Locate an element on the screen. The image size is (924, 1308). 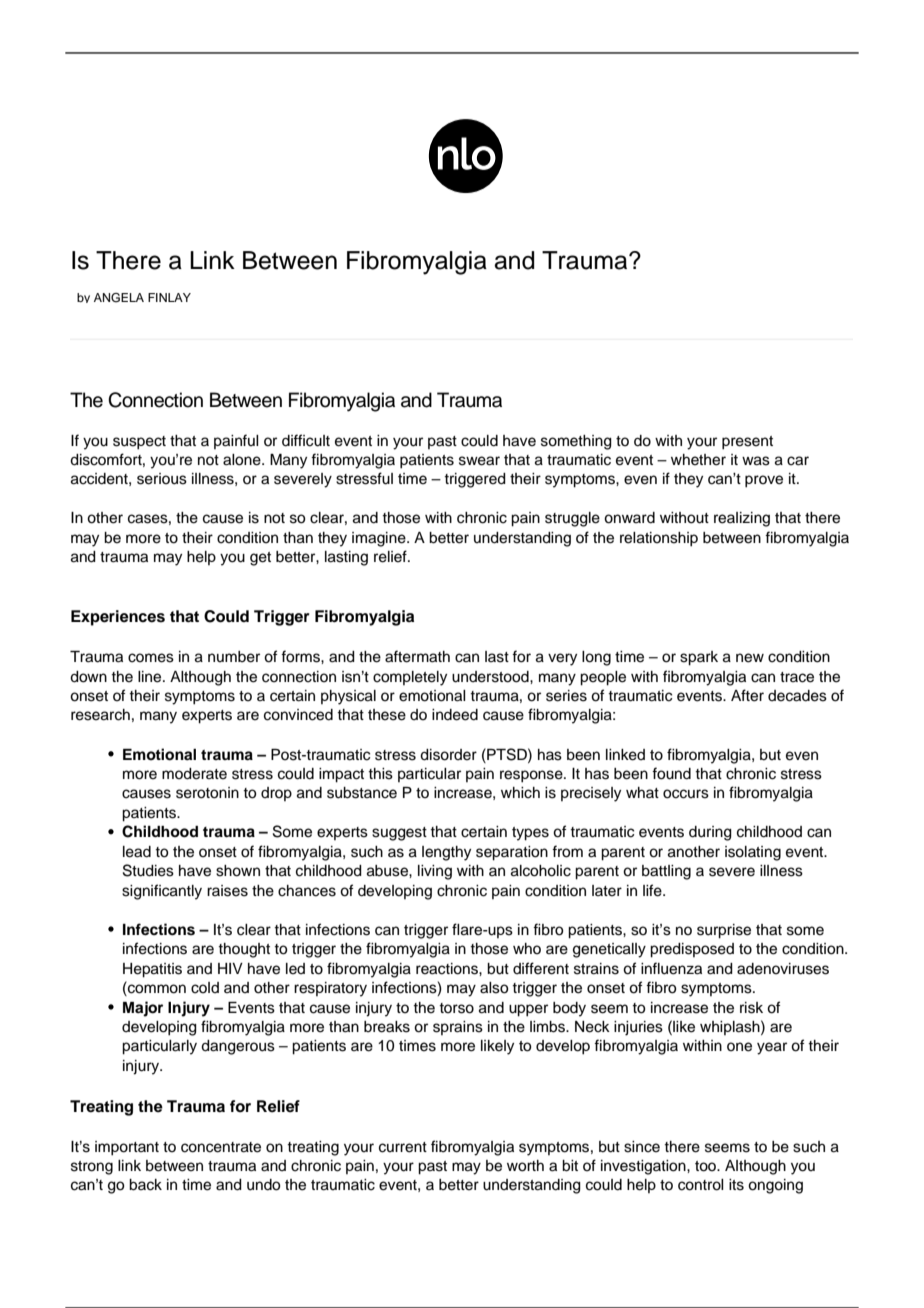
present is located at coordinates (747, 443).
